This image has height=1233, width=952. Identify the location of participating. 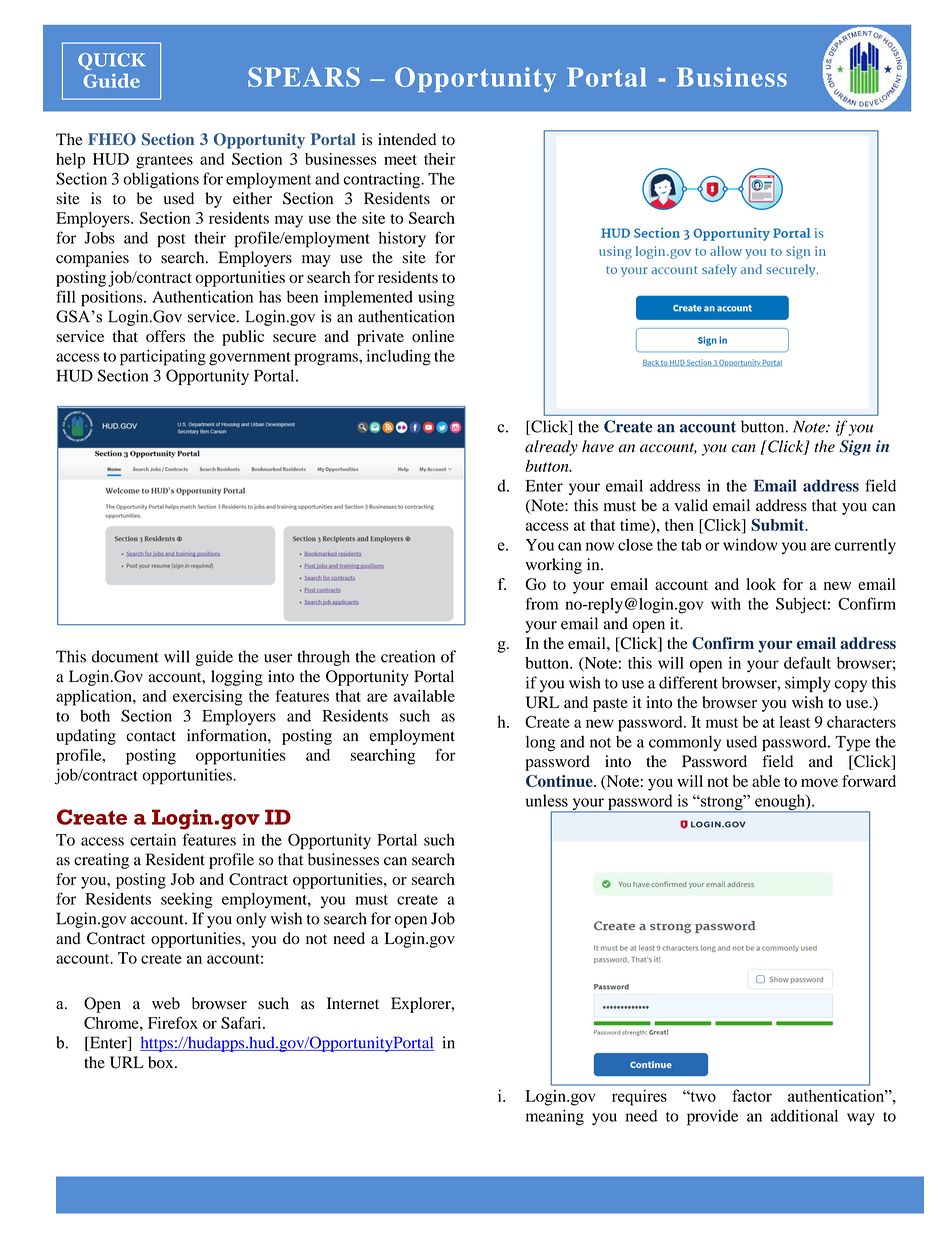
(163, 358).
